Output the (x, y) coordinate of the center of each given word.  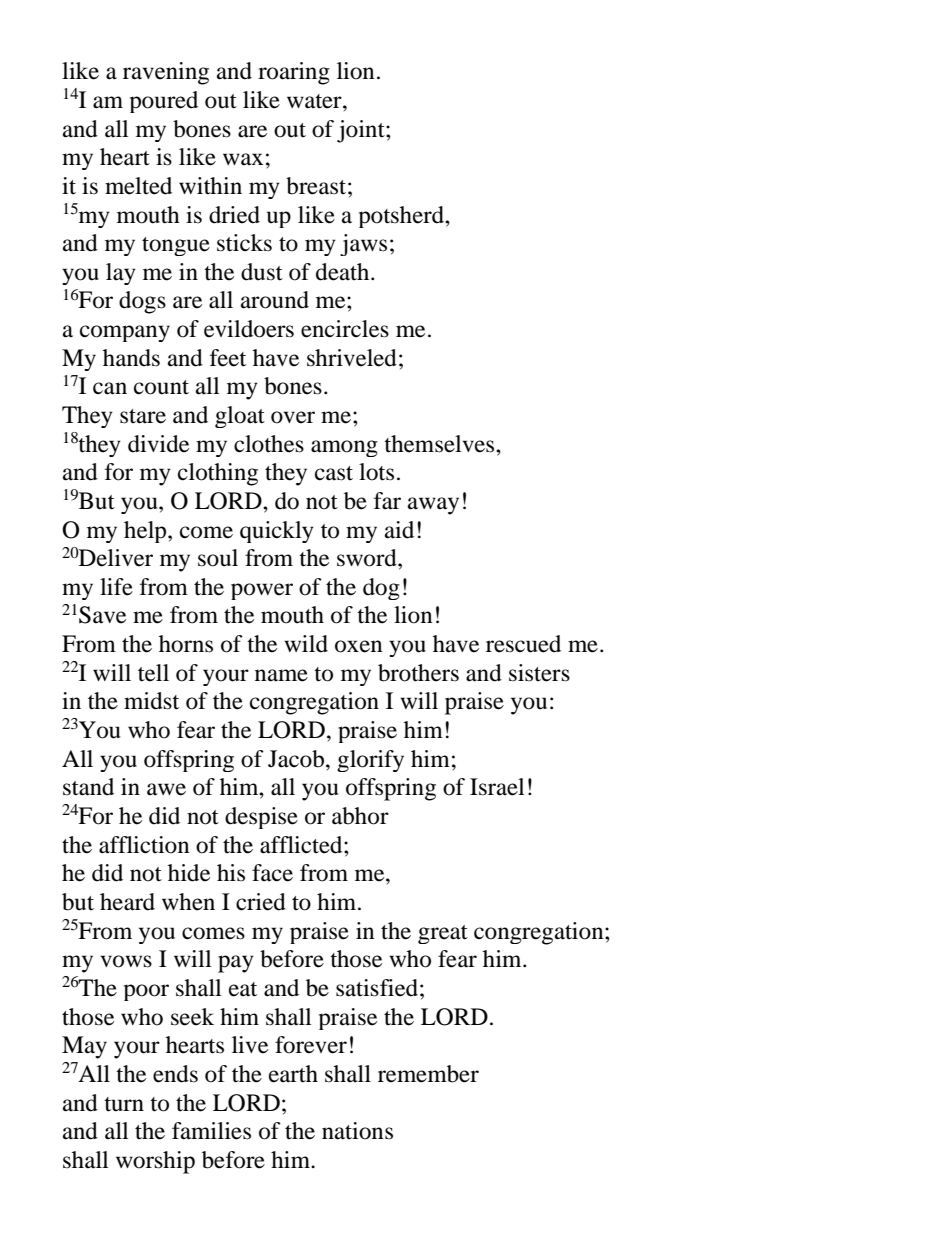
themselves (440, 444)
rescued (523, 644)
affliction (144, 845)
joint (362, 131)
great (443, 934)
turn (124, 1104)
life (116, 587)
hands (131, 358)
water (315, 101)
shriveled (352, 358)
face (272, 873)
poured (164, 102)
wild (306, 644)
